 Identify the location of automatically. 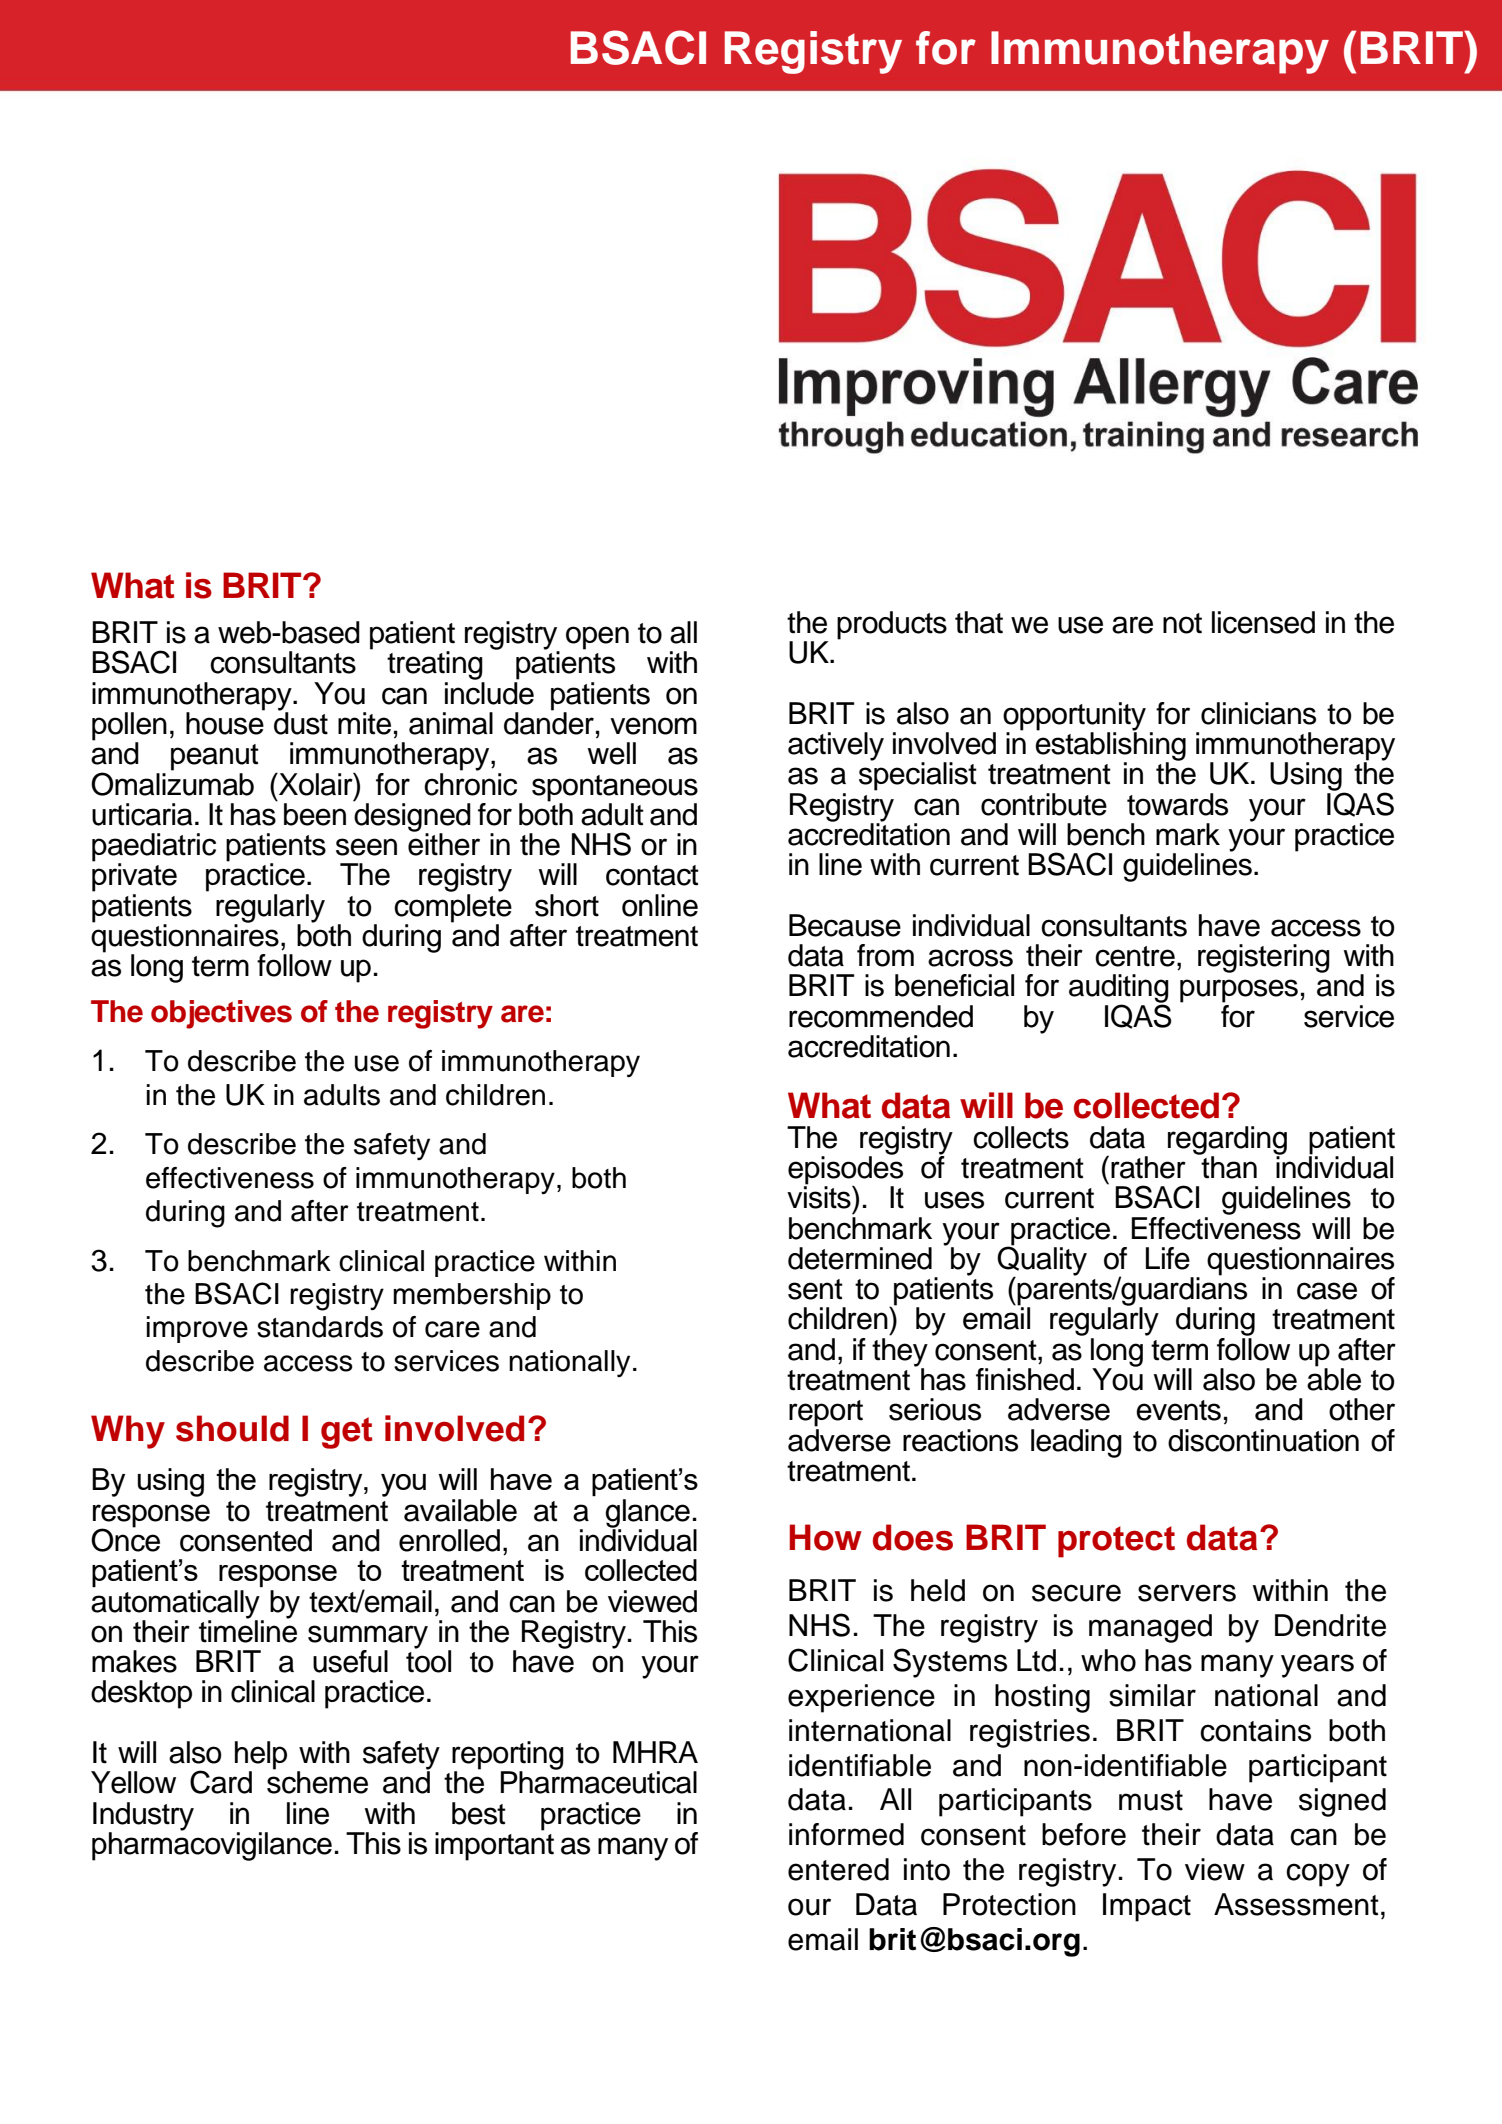
(175, 1604).
